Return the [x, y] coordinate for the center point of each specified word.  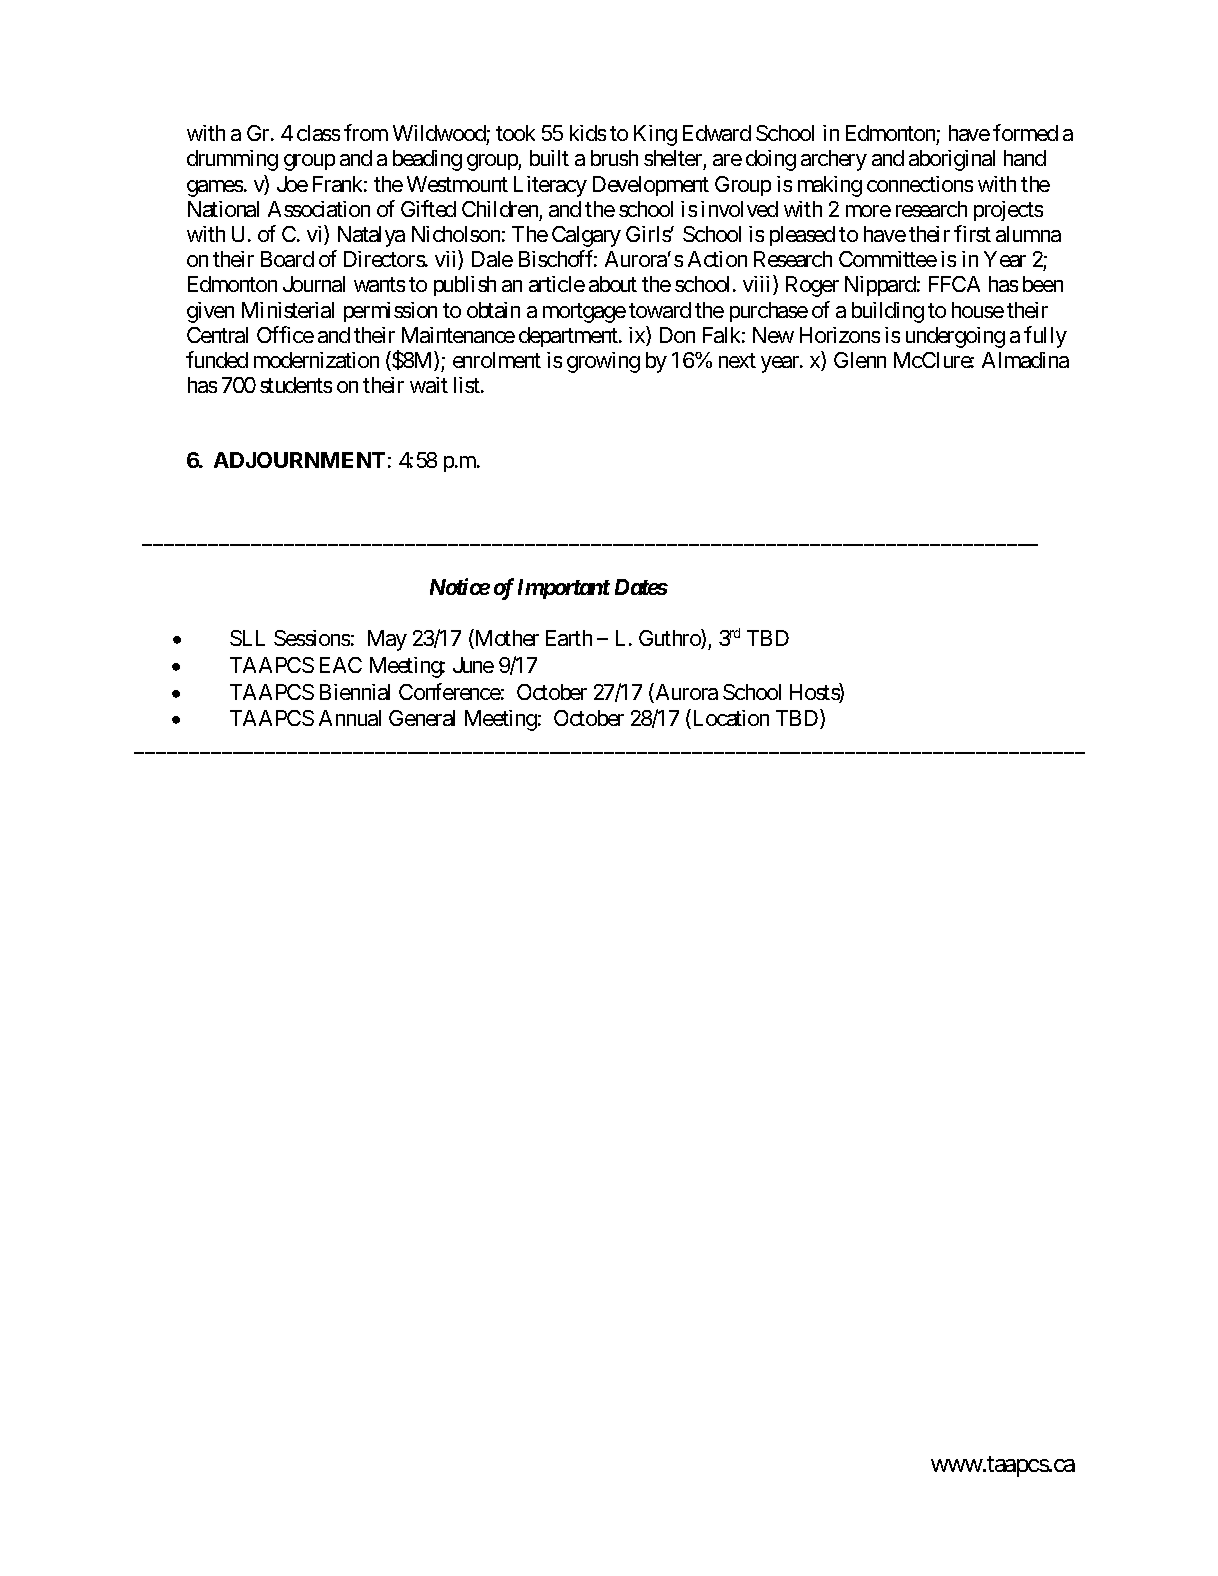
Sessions [312, 638]
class [318, 133]
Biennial [355, 692]
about [613, 284]
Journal [314, 284]
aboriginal [952, 160]
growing [603, 362]
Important [564, 589]
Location [729, 719]
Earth [569, 638]
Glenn [860, 360]
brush [614, 158]
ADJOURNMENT [299, 460]
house [978, 310]
